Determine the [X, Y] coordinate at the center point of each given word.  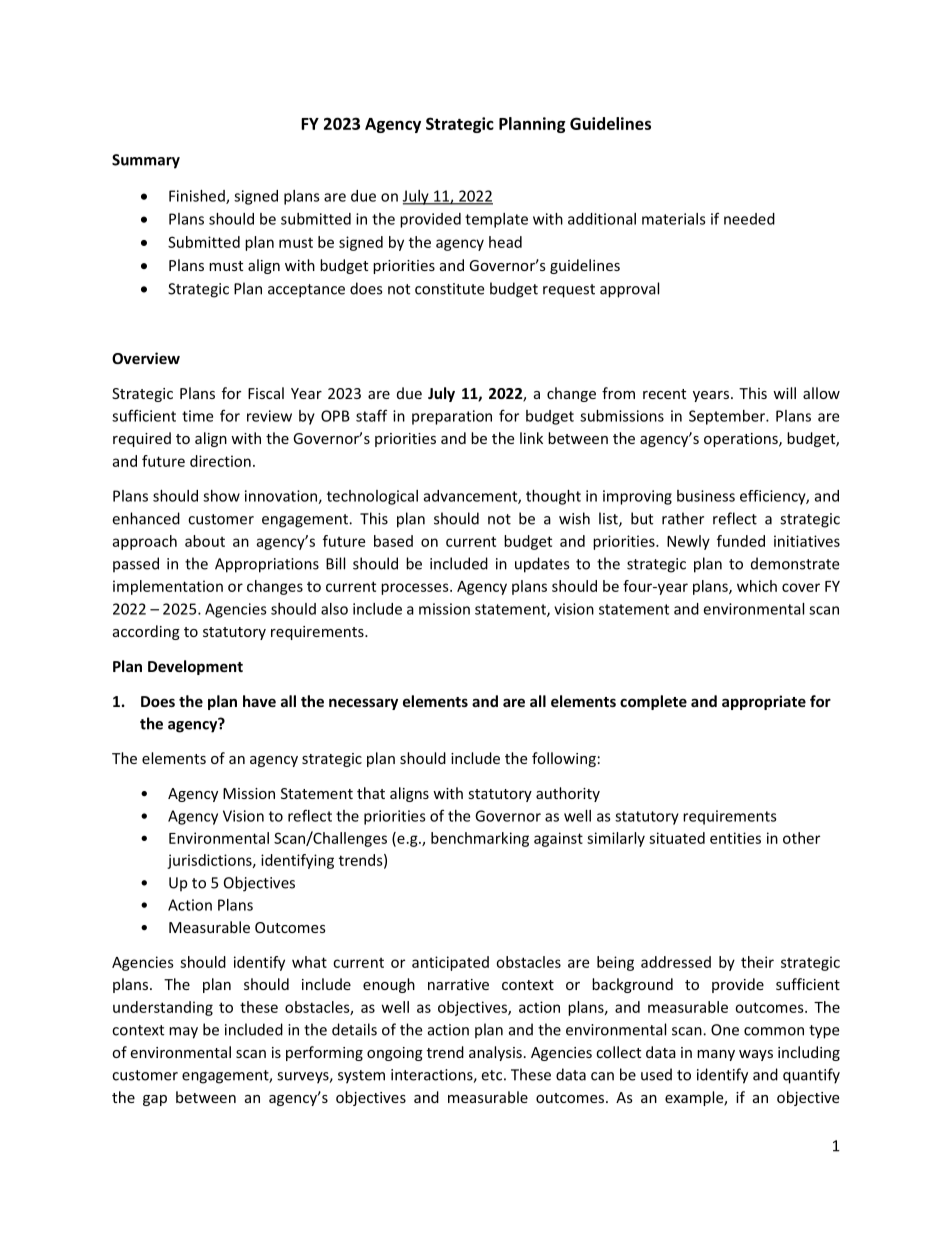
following [564, 759]
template [496, 220]
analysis [495, 1053]
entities [735, 838]
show [221, 496]
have [259, 701]
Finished [198, 197]
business [706, 496]
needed [749, 219]
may [183, 1033]
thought [553, 497]
